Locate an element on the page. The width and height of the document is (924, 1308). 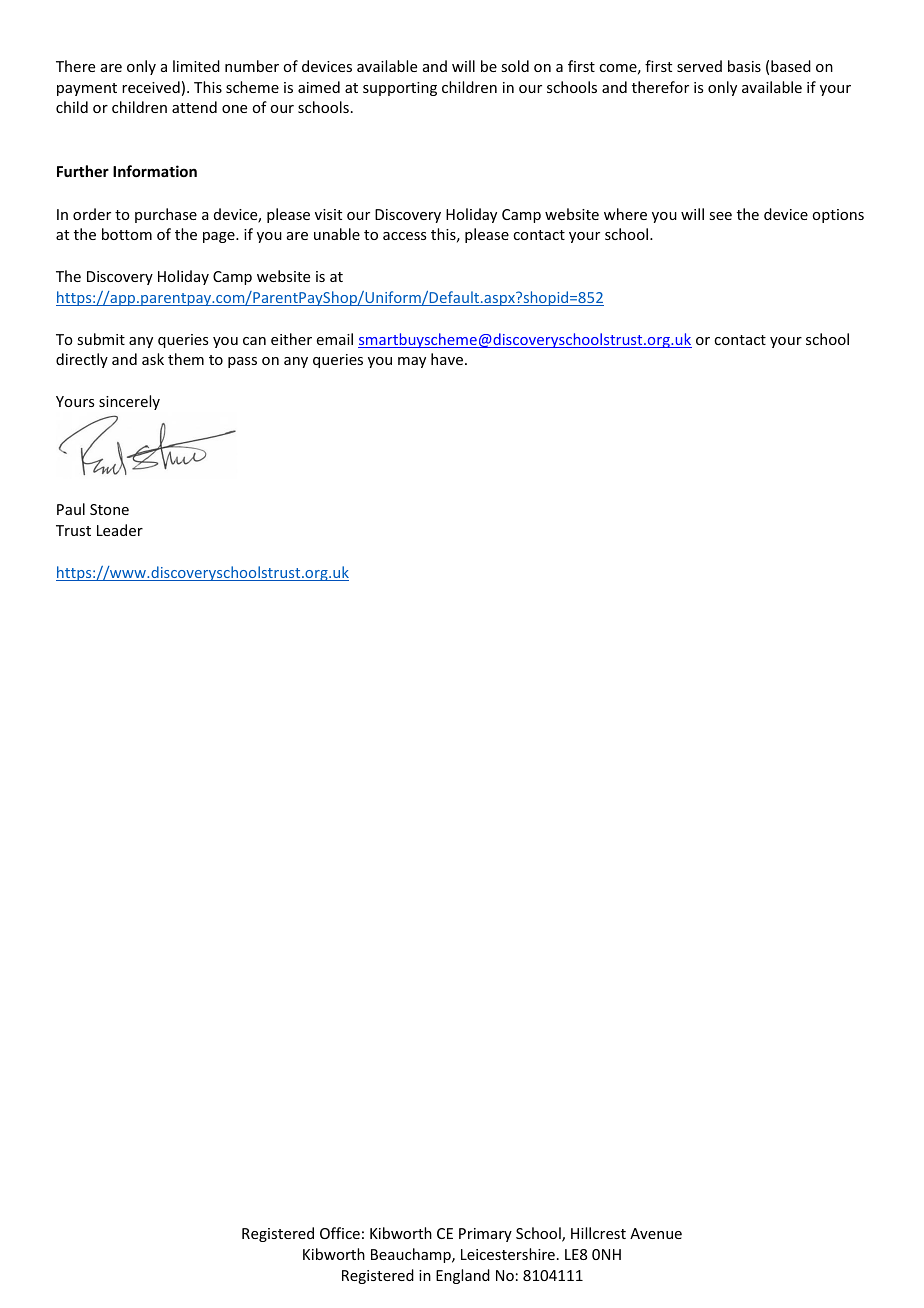
see is located at coordinates (720, 216).
